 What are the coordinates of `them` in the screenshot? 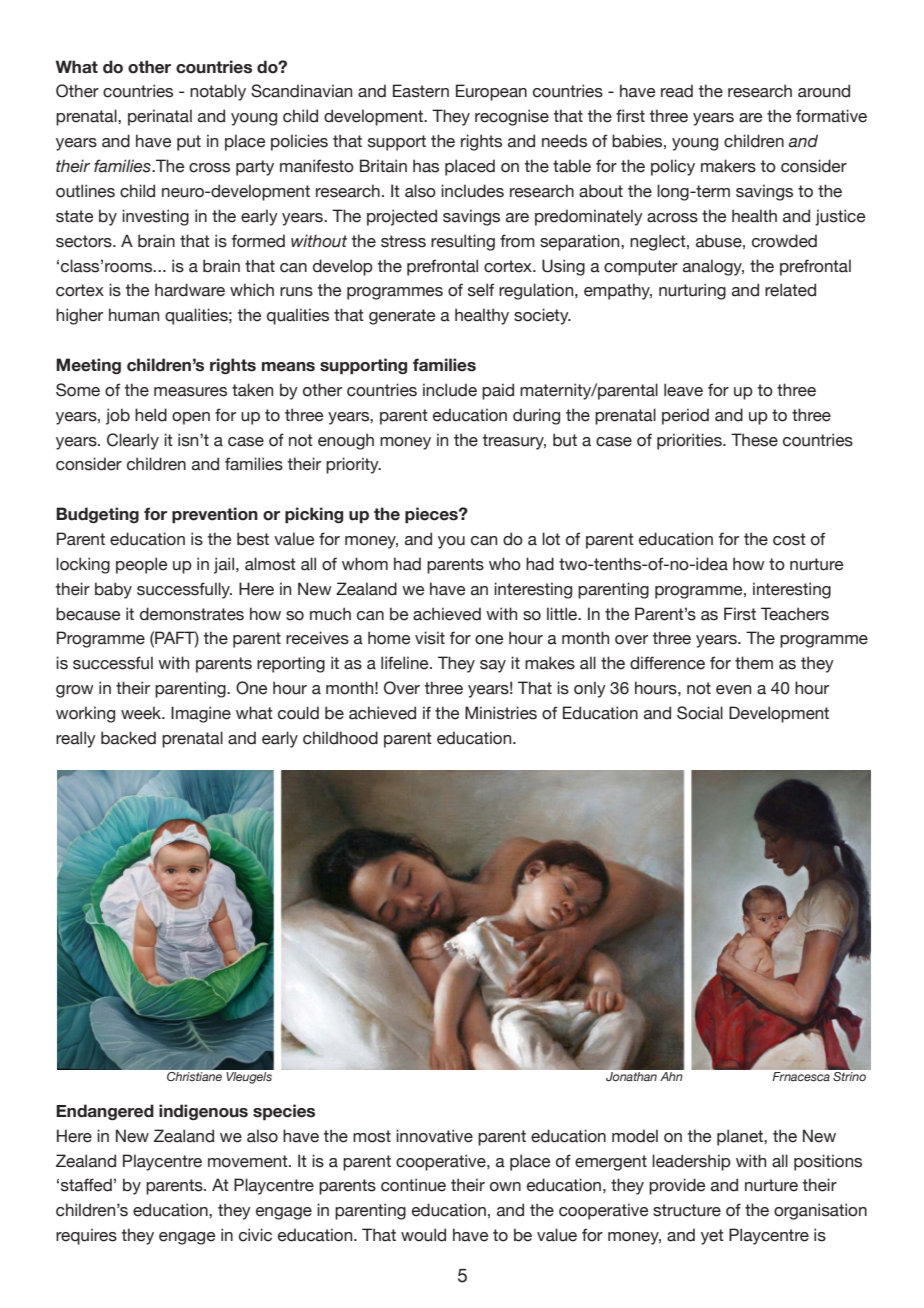 It's located at (754, 663).
